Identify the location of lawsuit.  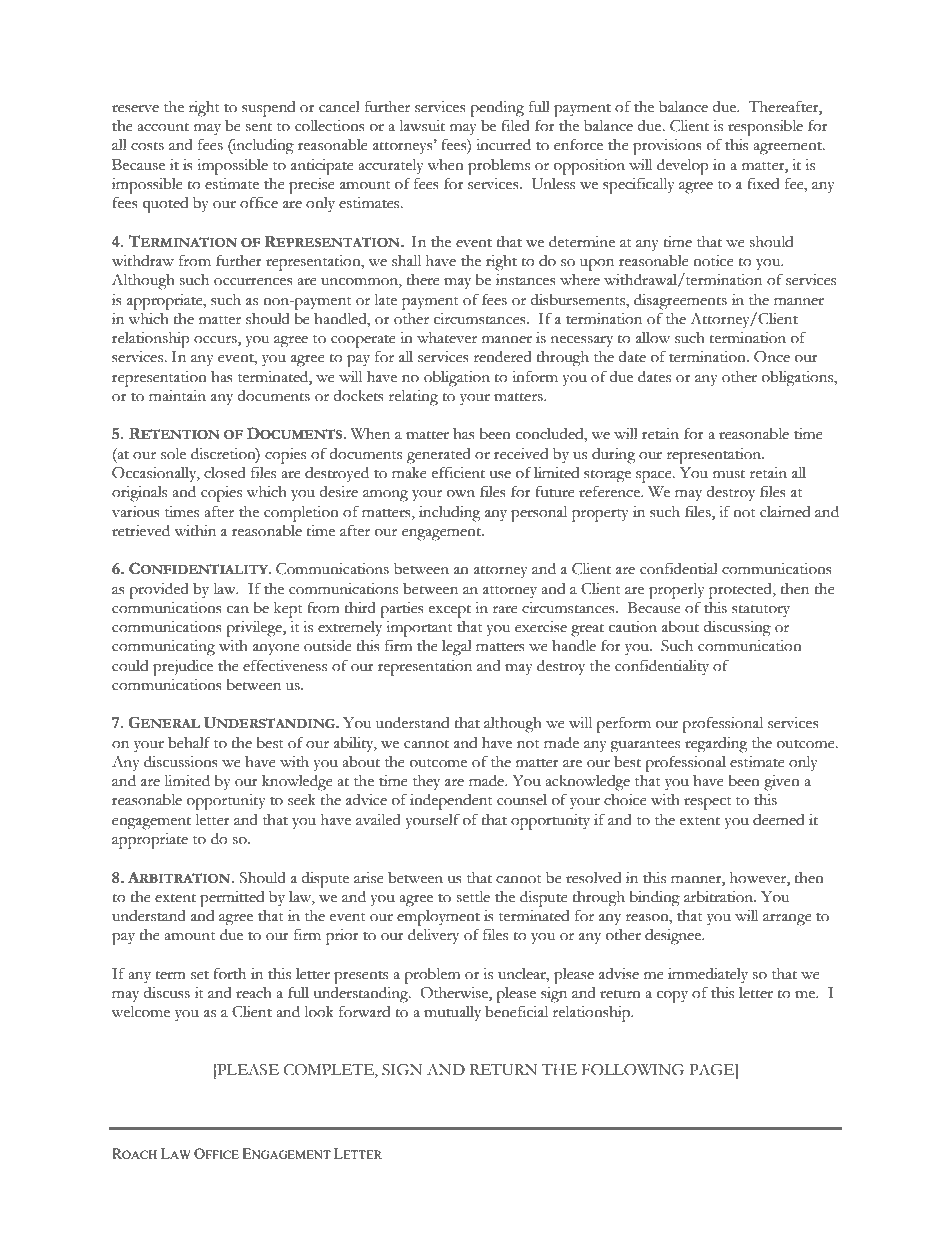
(422, 125).
